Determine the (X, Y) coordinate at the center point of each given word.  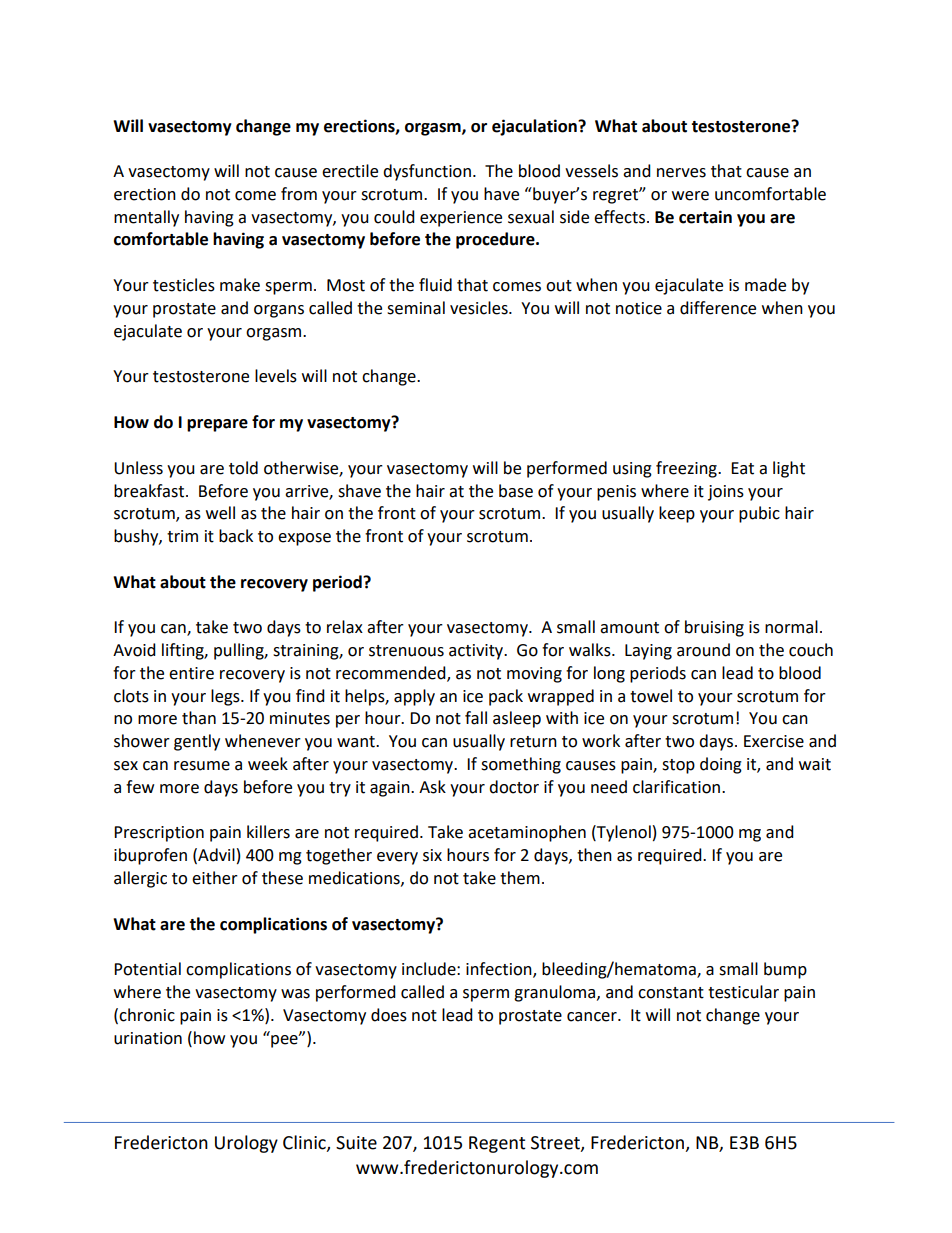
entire (191, 673)
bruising (714, 628)
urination (148, 1038)
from (299, 194)
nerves (681, 173)
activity (477, 652)
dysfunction (427, 172)
